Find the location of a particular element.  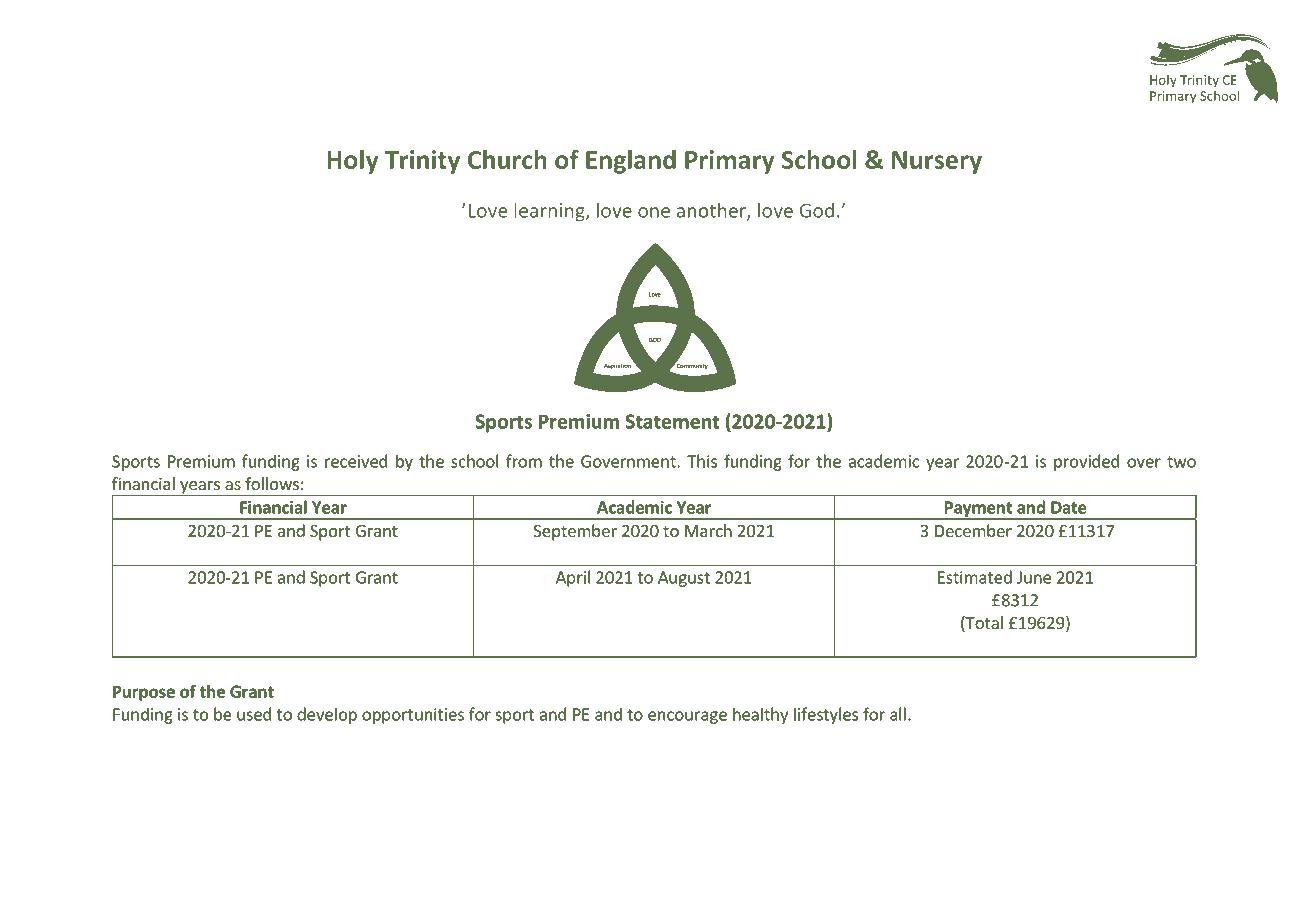

used is located at coordinates (254, 714).
